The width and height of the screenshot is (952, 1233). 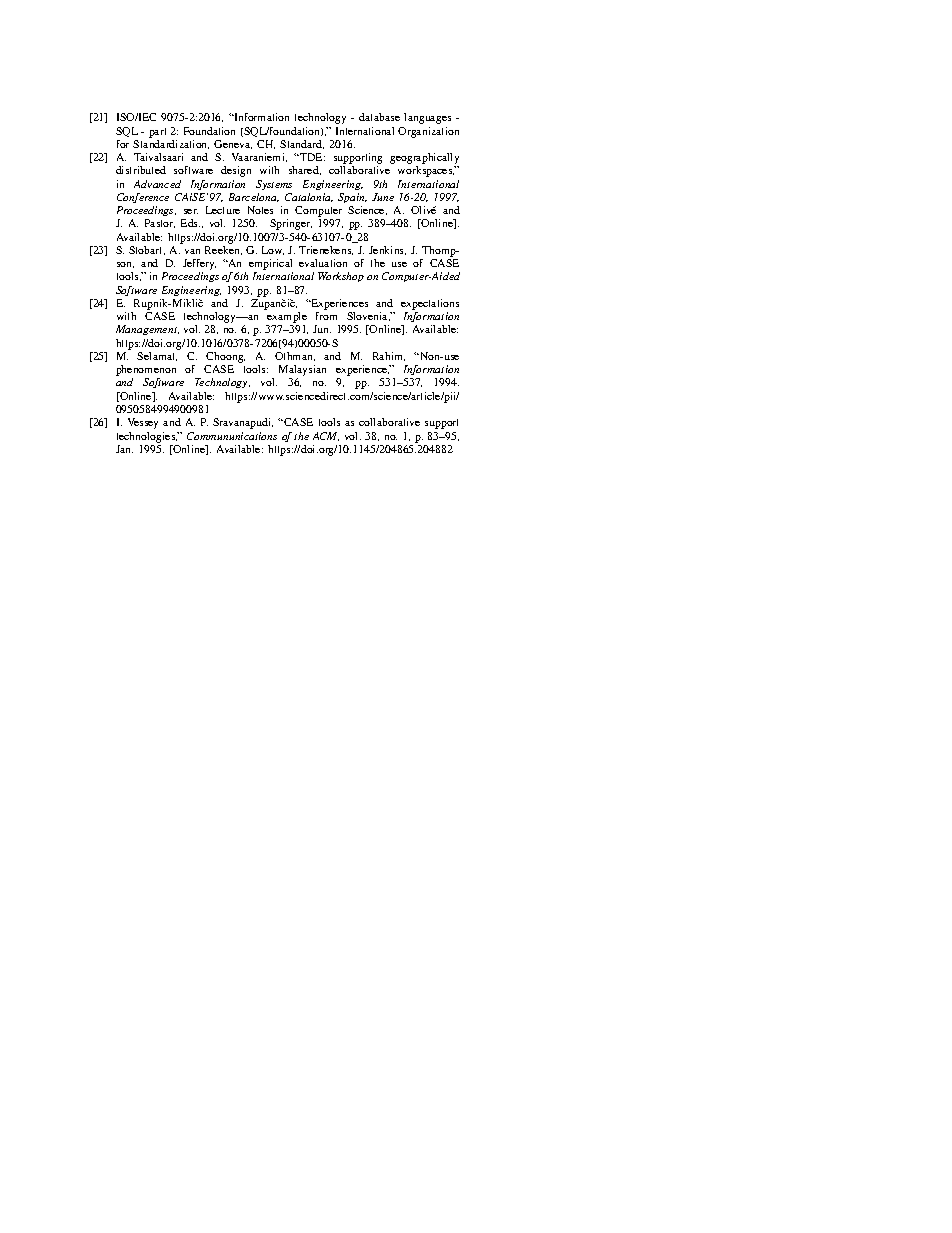 I want to click on empirical, so click(x=271, y=266).
